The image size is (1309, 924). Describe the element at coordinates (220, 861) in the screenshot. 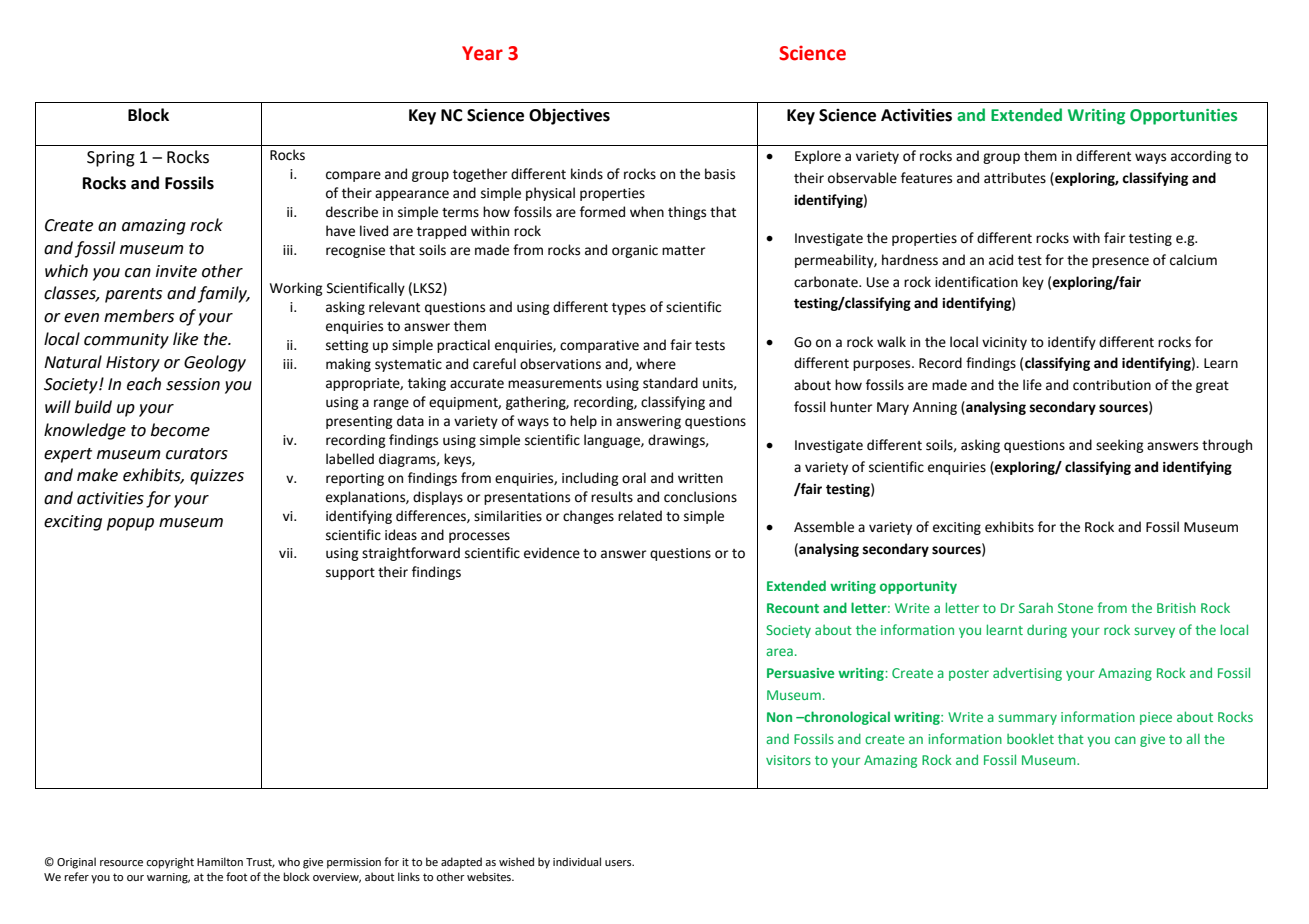

I see `Hamilton` at that location.
